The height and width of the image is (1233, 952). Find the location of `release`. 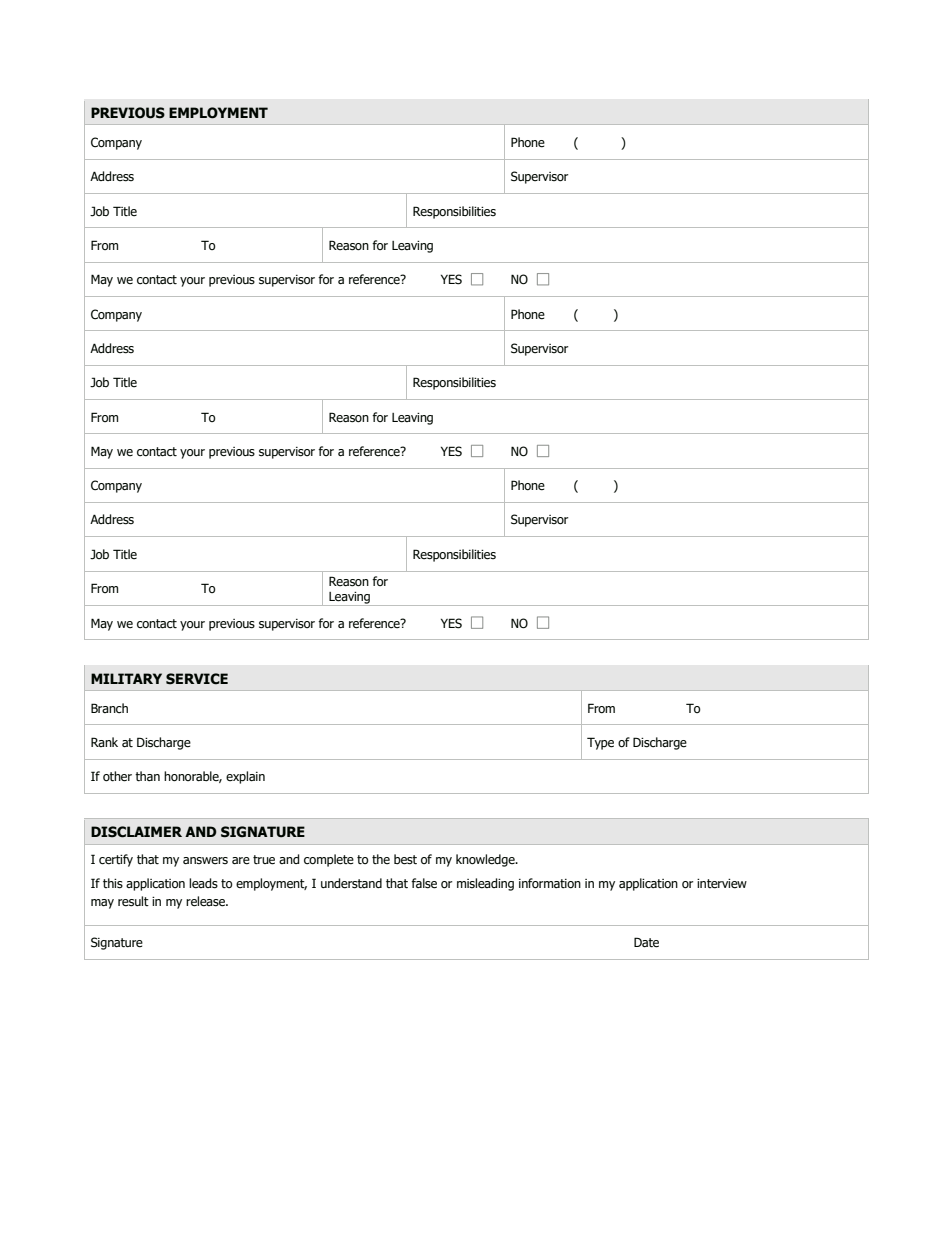

release is located at coordinates (206, 901).
